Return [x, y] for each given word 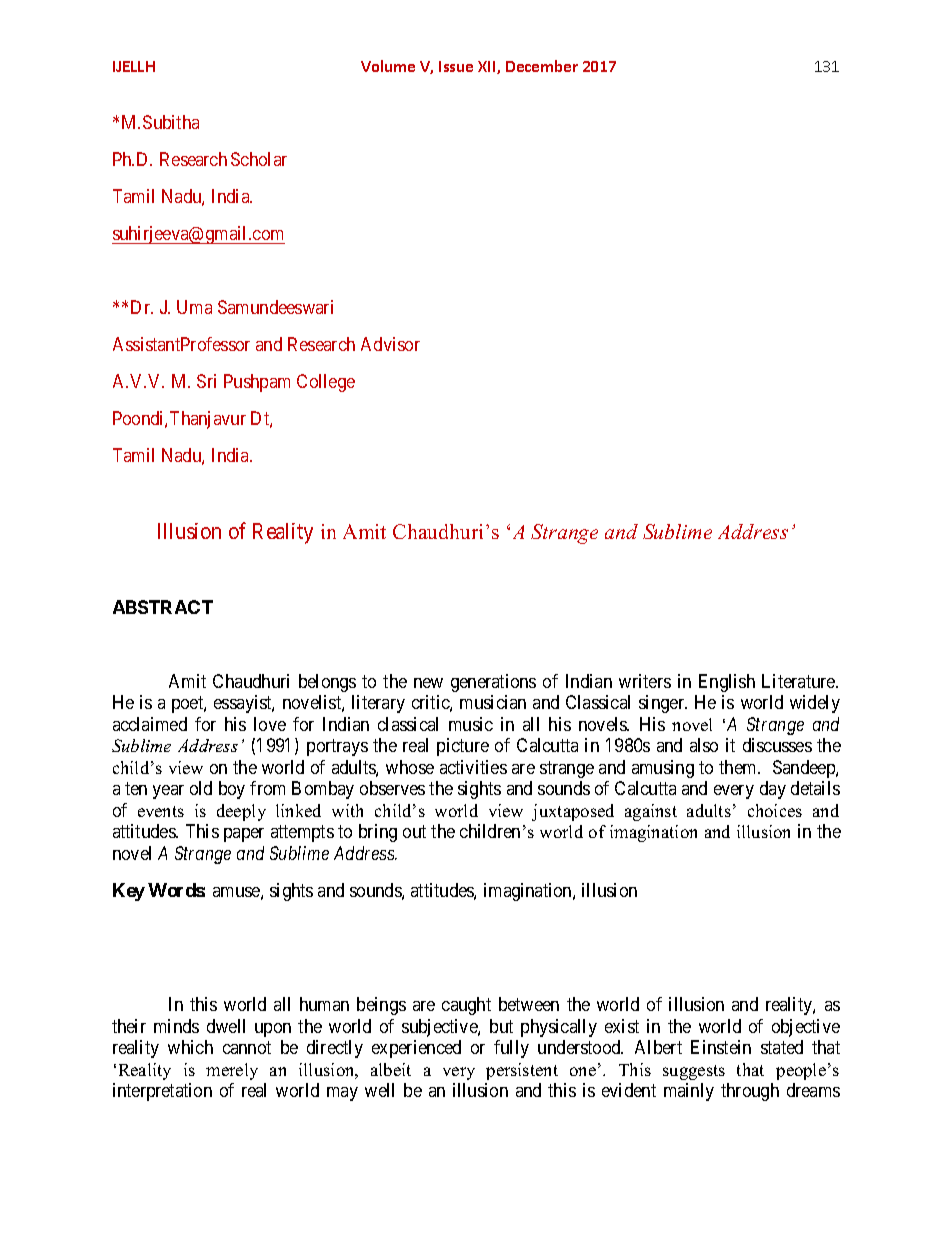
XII [488, 67]
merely [232, 1071]
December [542, 66]
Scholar [259, 159]
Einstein [721, 1047]
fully [511, 1049]
